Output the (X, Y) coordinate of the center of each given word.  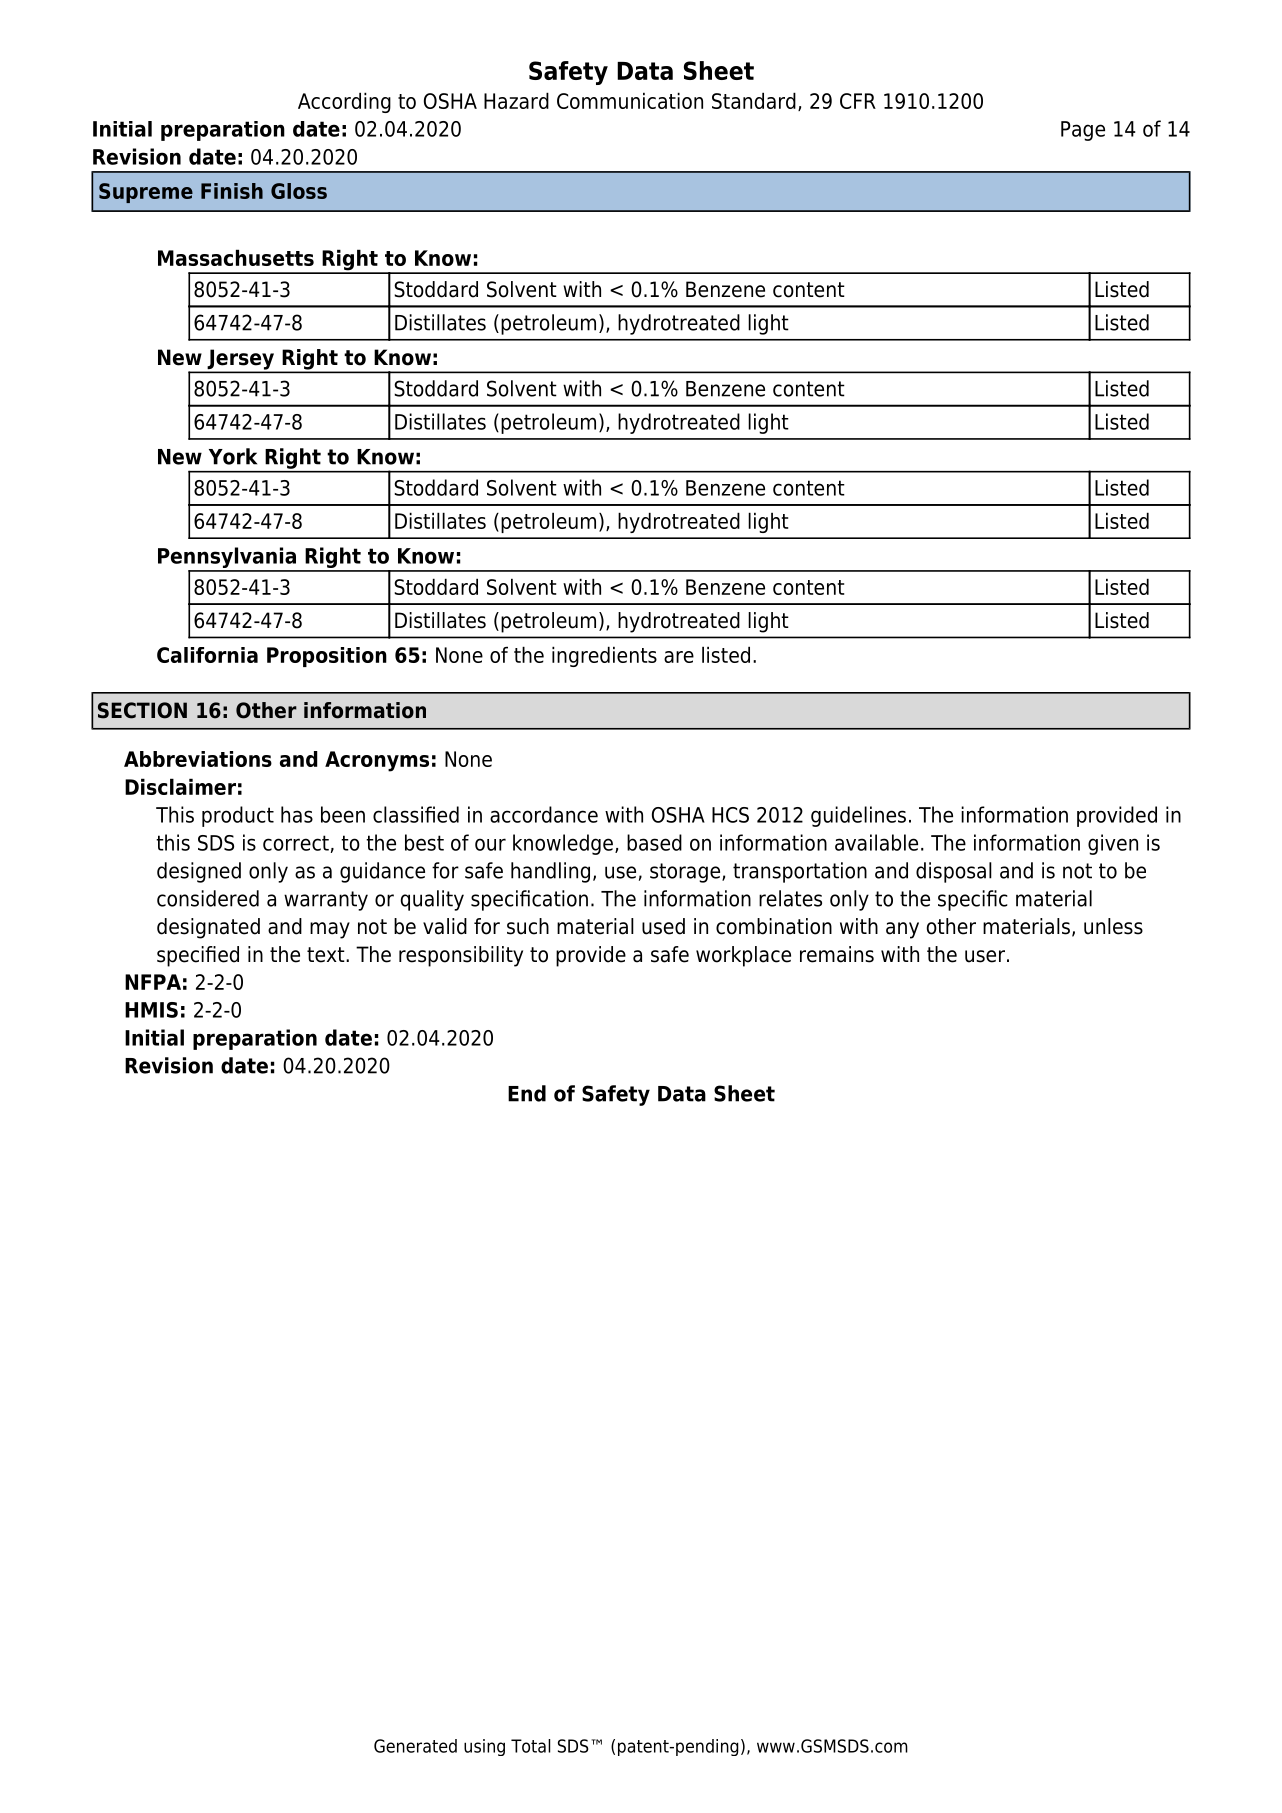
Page (1083, 131)
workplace (743, 956)
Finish (232, 191)
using (484, 1747)
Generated (415, 1746)
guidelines (858, 816)
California (207, 655)
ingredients (604, 656)
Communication (630, 100)
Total (530, 1746)
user (985, 956)
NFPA (153, 982)
